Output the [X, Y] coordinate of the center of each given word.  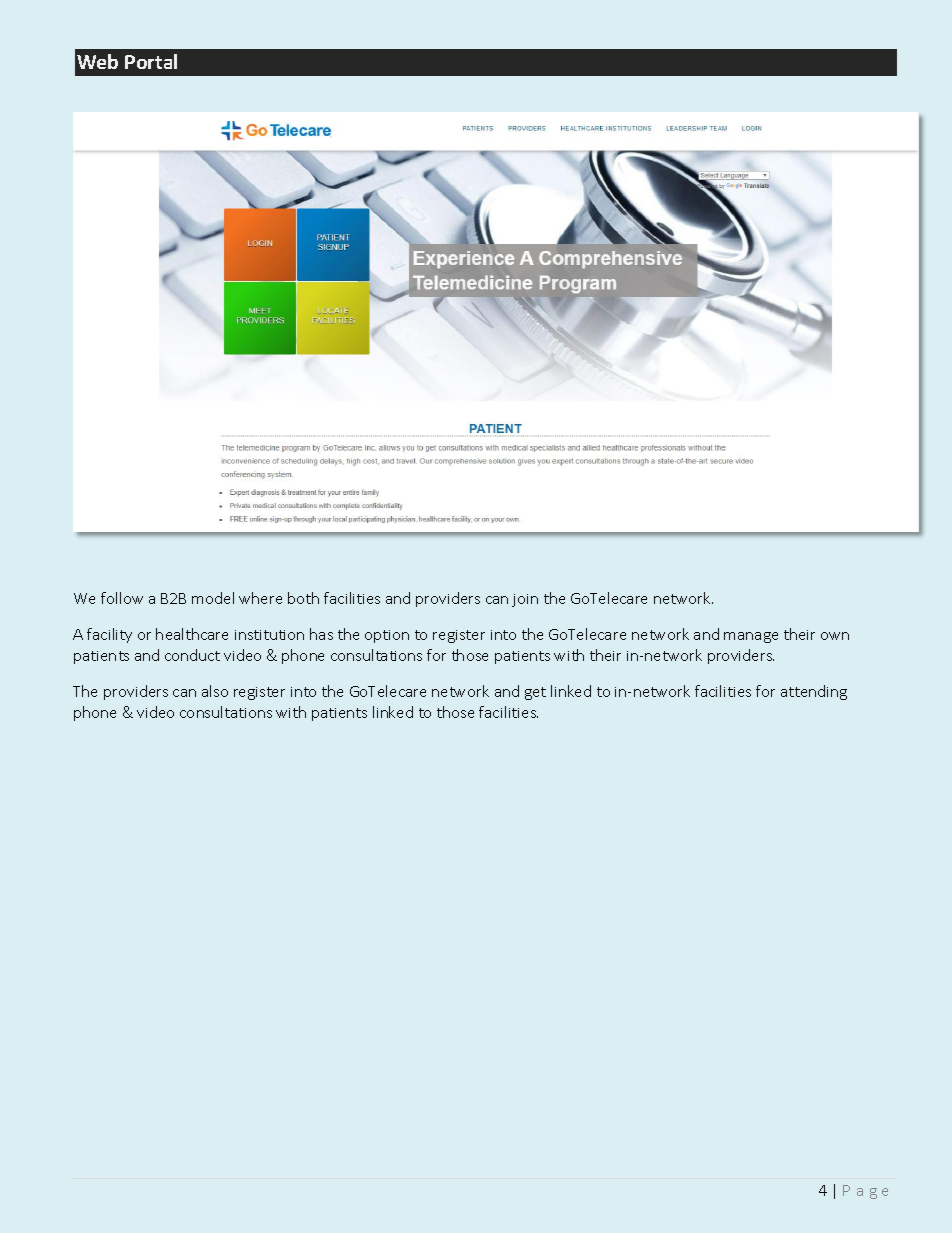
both [303, 598]
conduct [192, 655]
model [213, 598]
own [835, 636]
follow [122, 598]
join [525, 600]
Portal [151, 61]
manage [751, 637]
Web [97, 61]
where [260, 598]
